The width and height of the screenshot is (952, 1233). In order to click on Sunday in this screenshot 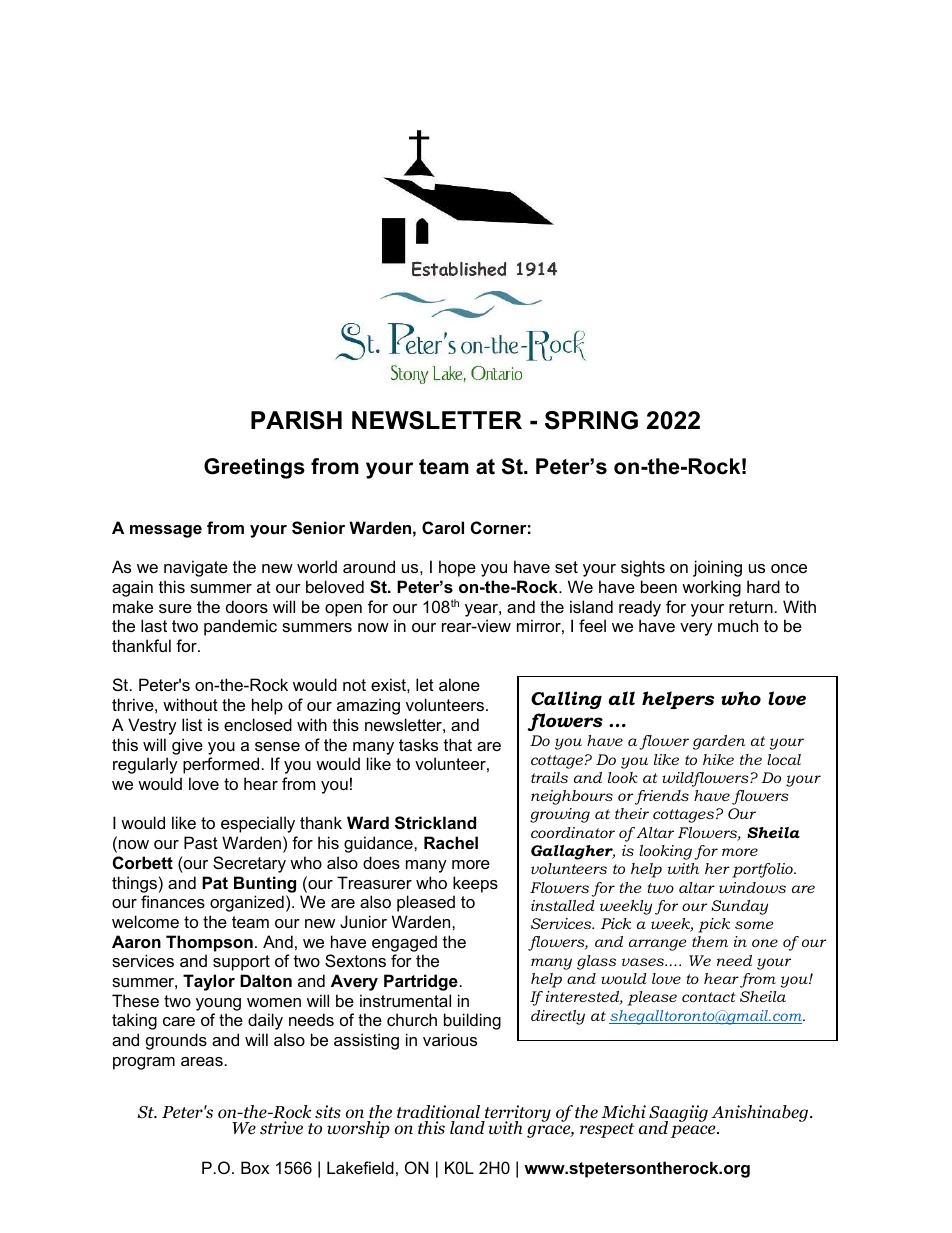, I will do `click(740, 907)`.
